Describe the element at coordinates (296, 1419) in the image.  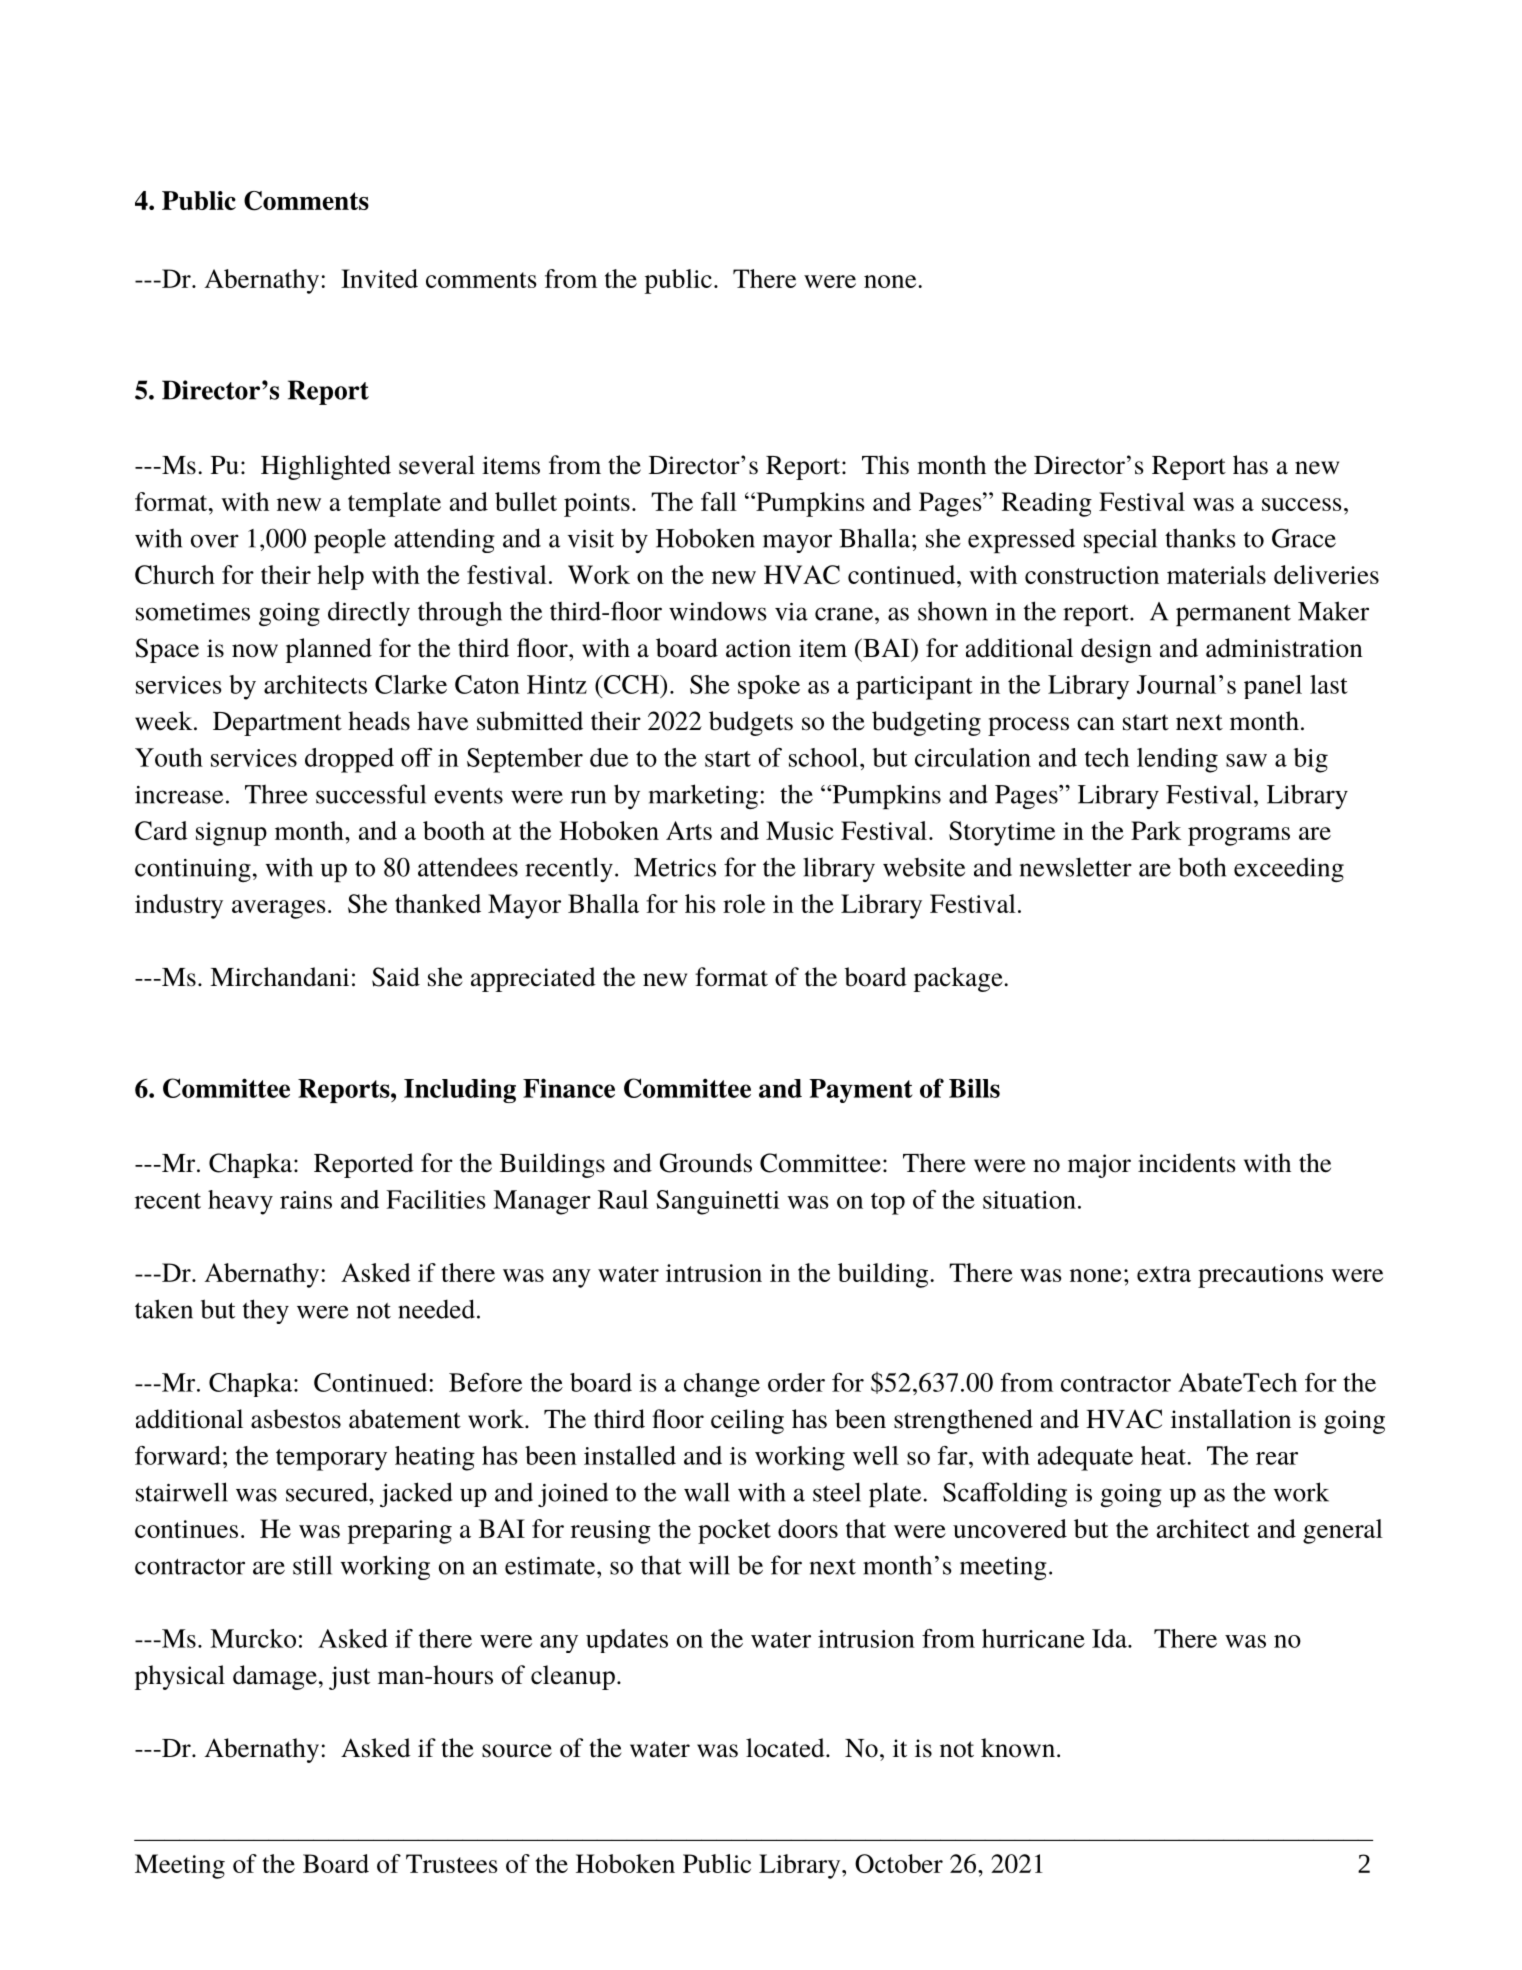
I see `asbestos` at that location.
